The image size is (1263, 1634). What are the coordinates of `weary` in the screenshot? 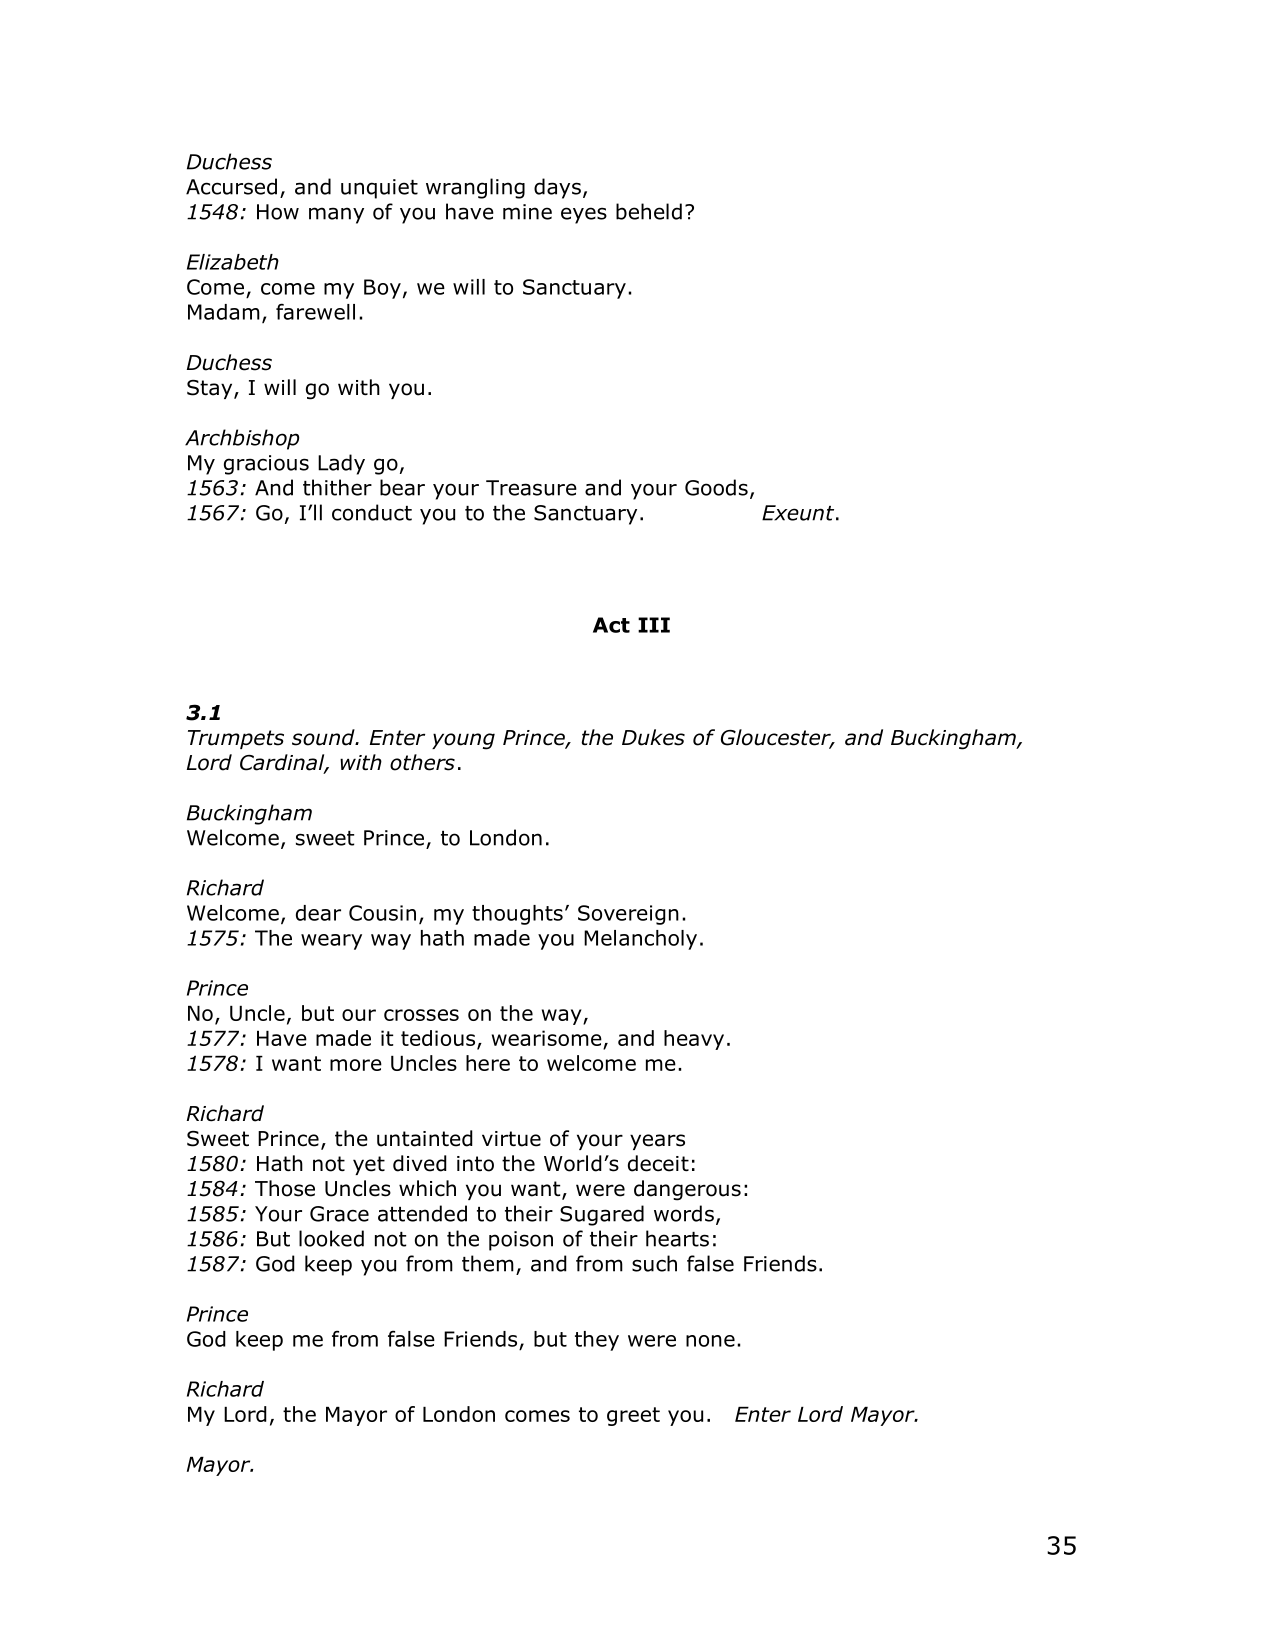 It's located at (331, 942).
